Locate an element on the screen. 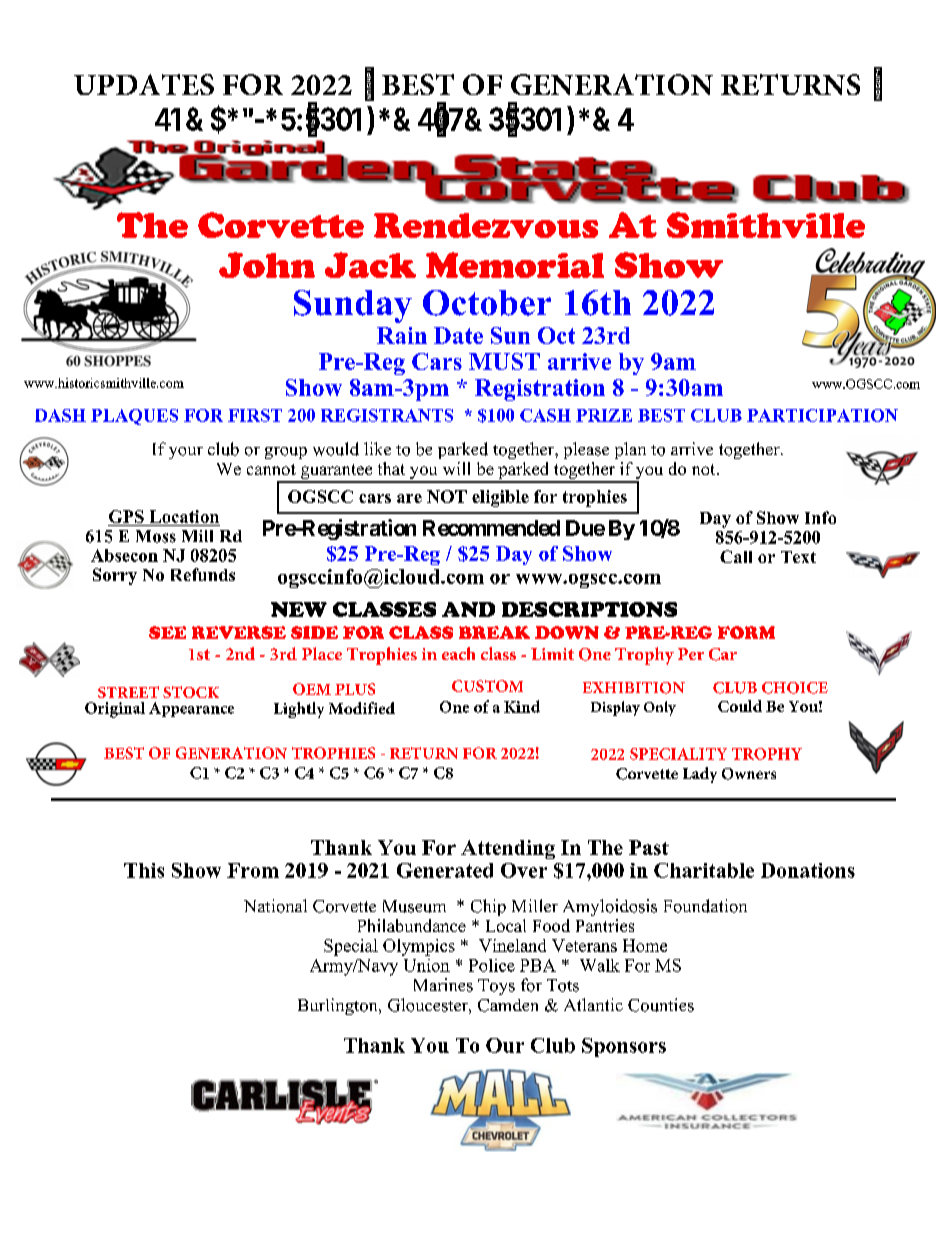 The height and width of the screenshot is (1233, 952). Owners is located at coordinates (749, 774).
